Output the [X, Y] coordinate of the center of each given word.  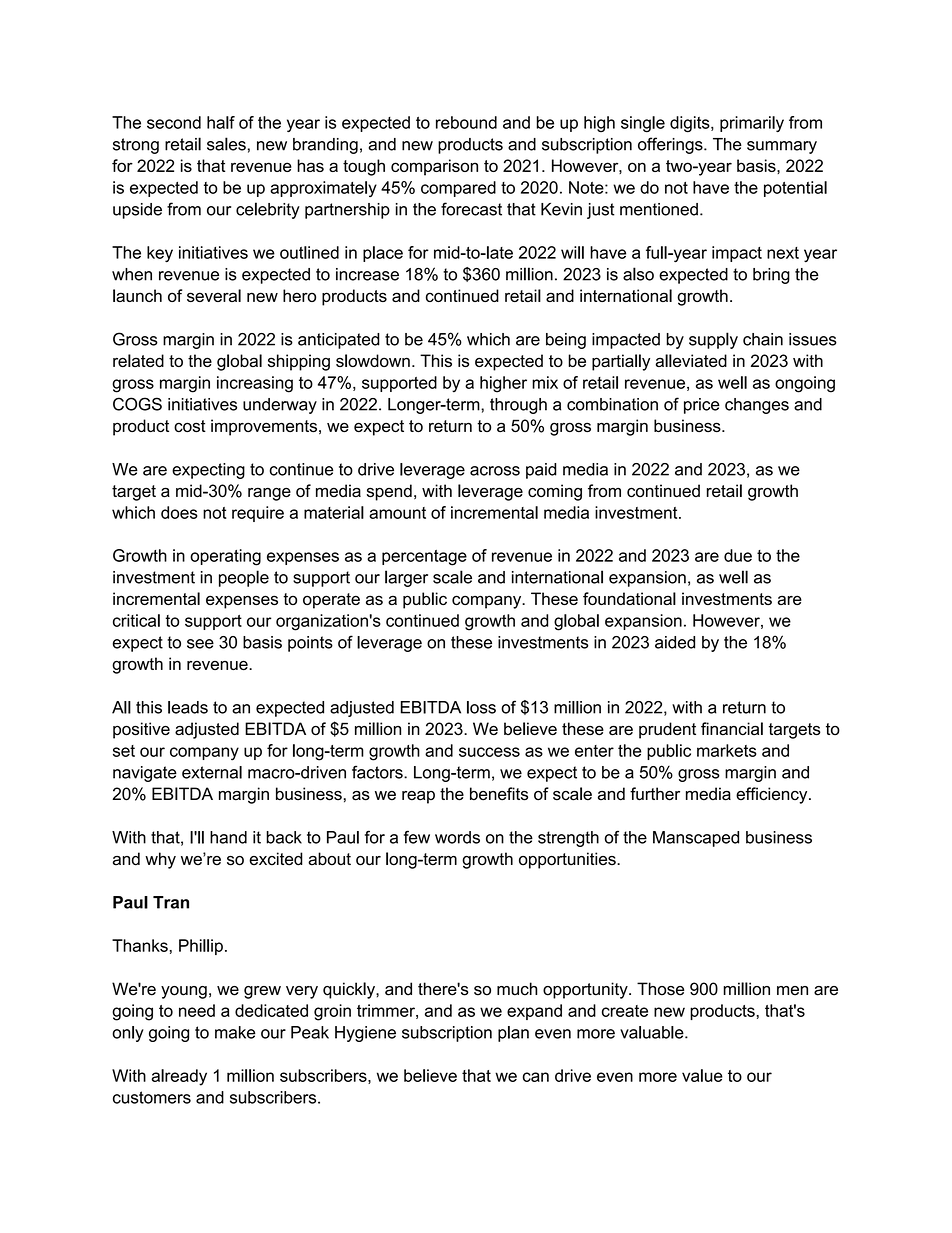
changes [757, 406]
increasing [255, 384]
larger [406, 578]
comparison [434, 167]
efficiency [773, 795]
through [518, 406]
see [200, 644]
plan [513, 1034]
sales [226, 144]
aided [675, 642]
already [179, 1077]
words [457, 837]
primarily [752, 124]
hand [228, 837]
